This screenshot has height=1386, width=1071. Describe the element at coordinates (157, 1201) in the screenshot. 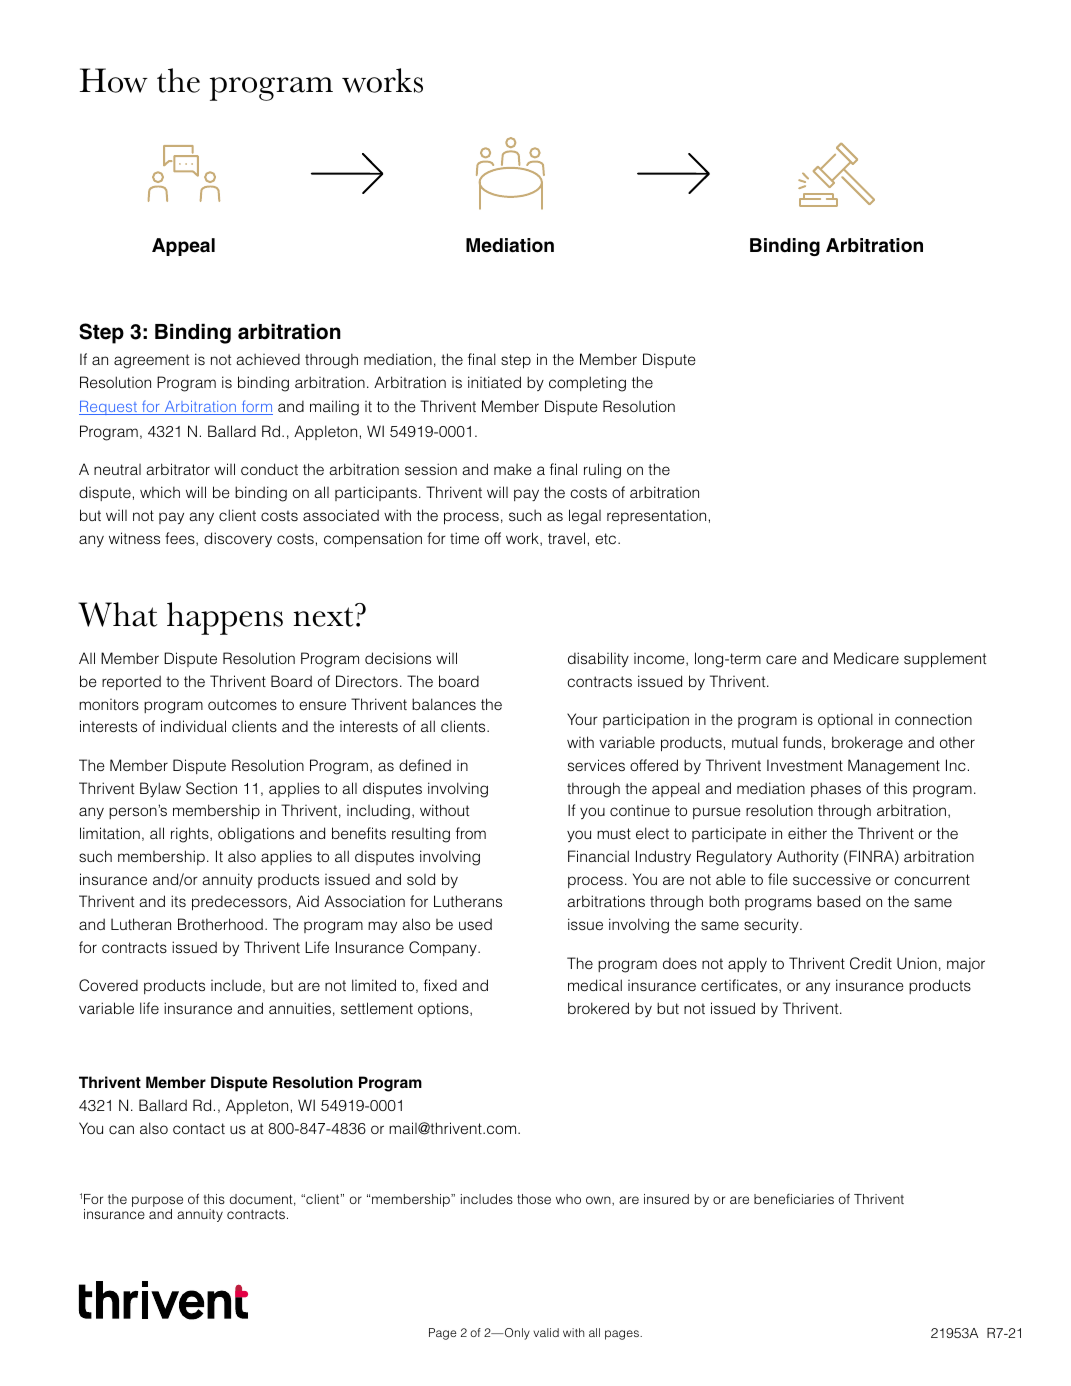

I see `purpose` at that location.
